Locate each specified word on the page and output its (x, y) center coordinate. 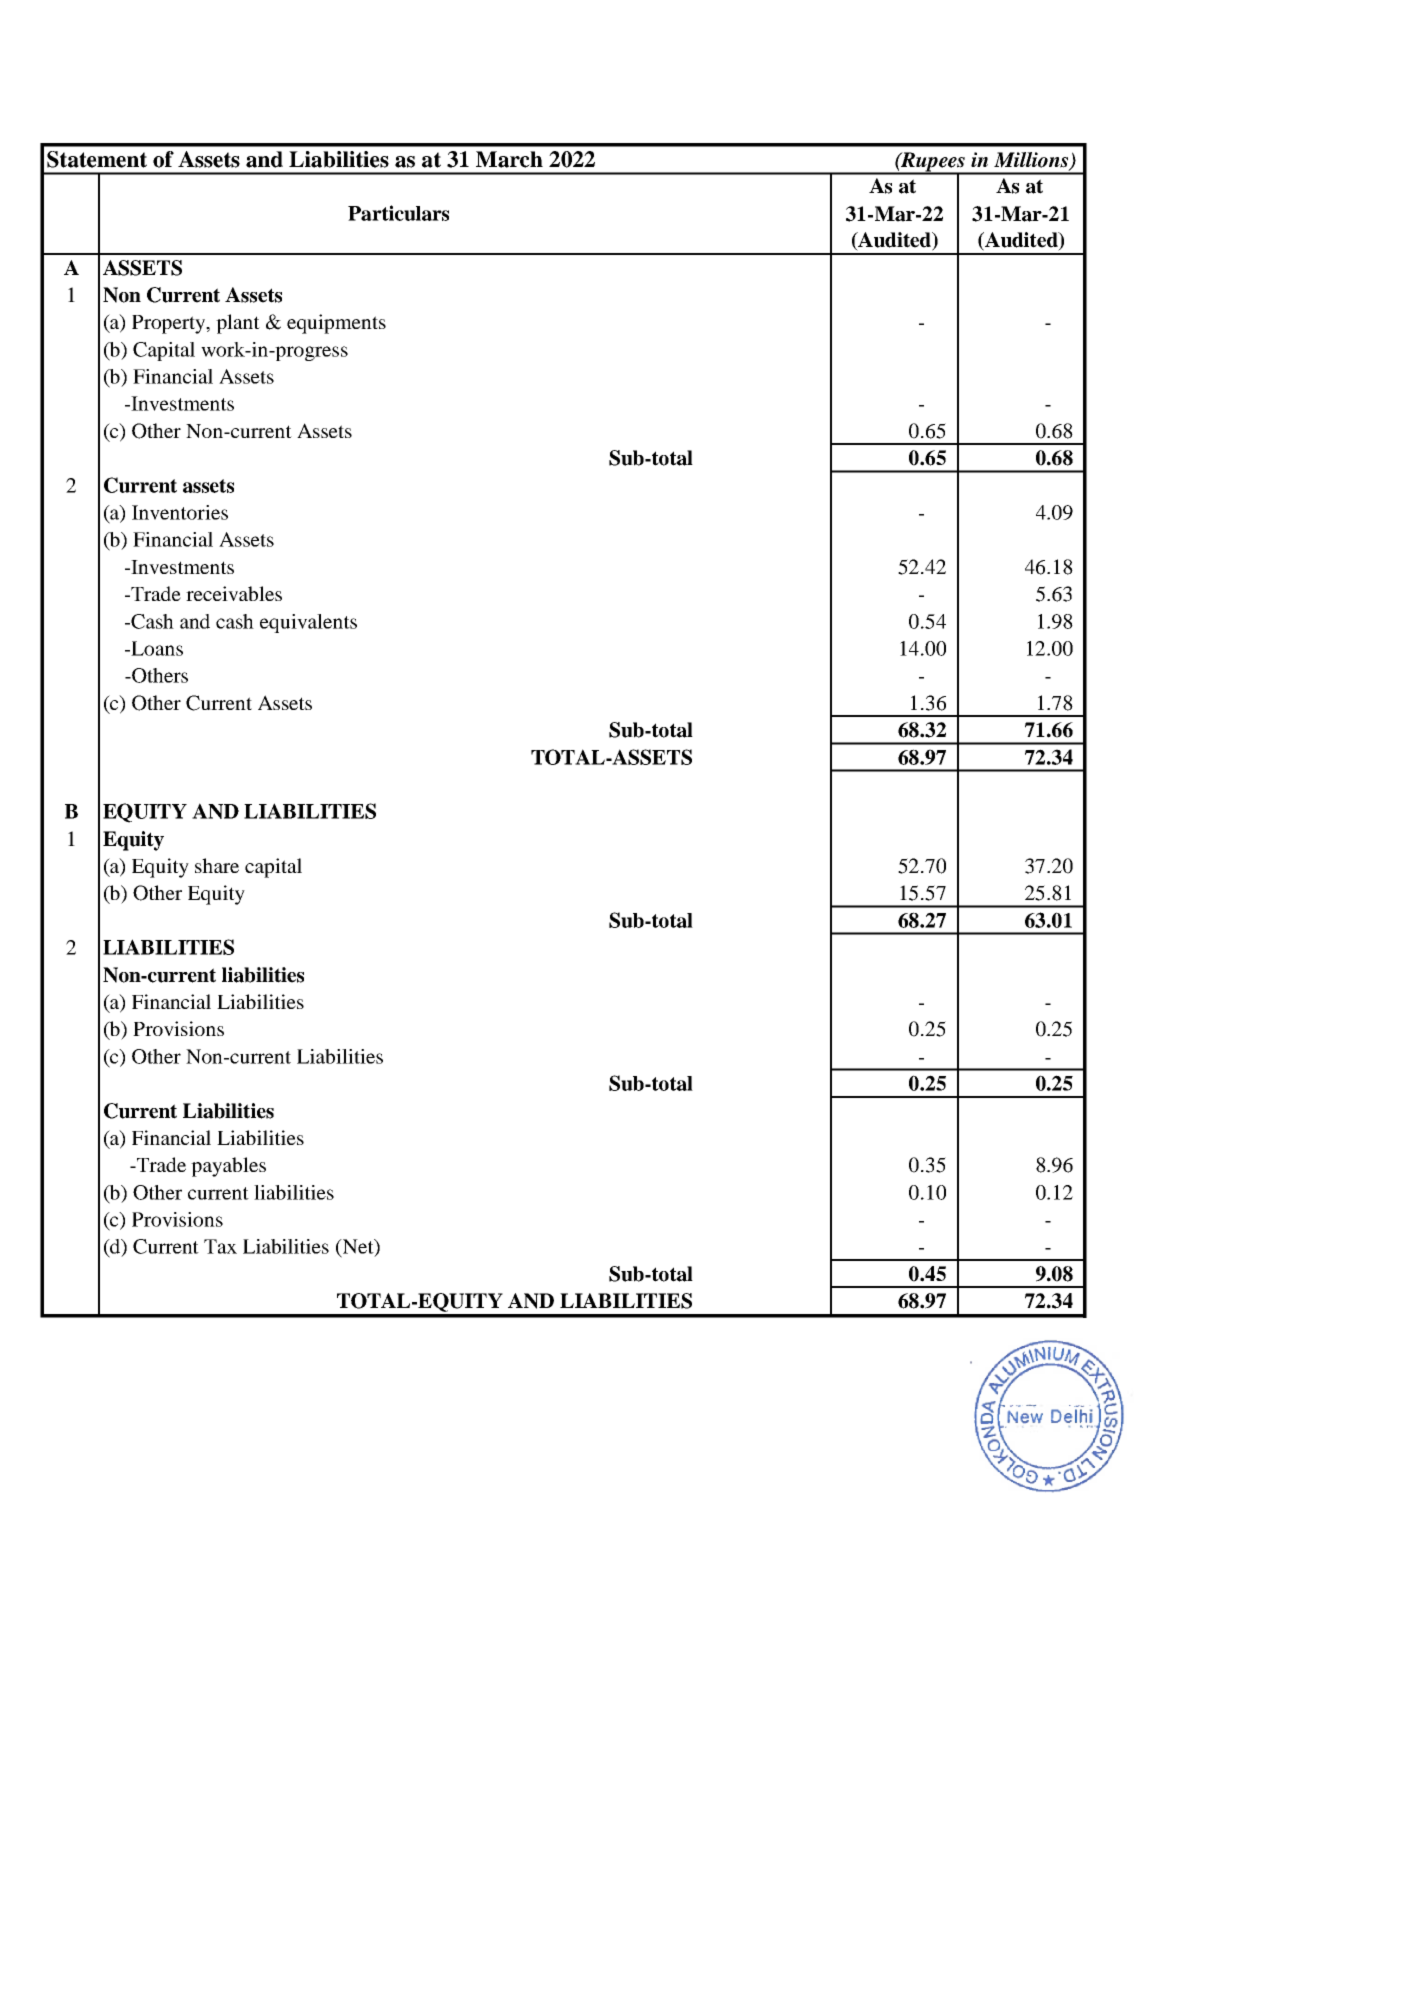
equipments (336, 324)
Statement (97, 159)
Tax (220, 1246)
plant (238, 324)
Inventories (180, 512)
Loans (156, 648)
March (509, 159)
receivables (234, 593)
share (217, 865)
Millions (1032, 161)
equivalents (308, 623)
